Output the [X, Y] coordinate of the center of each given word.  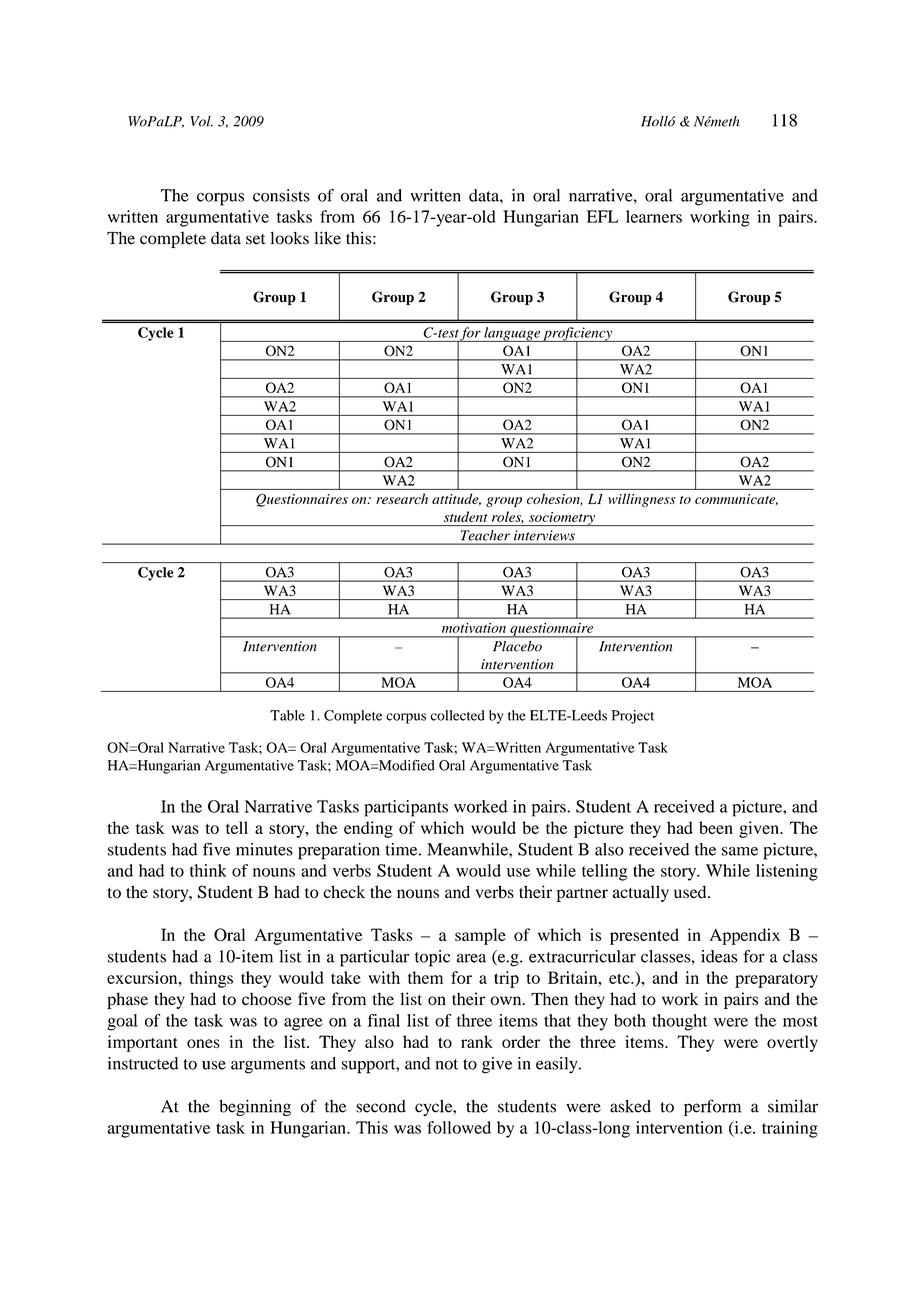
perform [712, 1107]
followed [459, 1127]
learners [654, 216]
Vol [201, 121]
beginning [255, 1107]
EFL [603, 216]
